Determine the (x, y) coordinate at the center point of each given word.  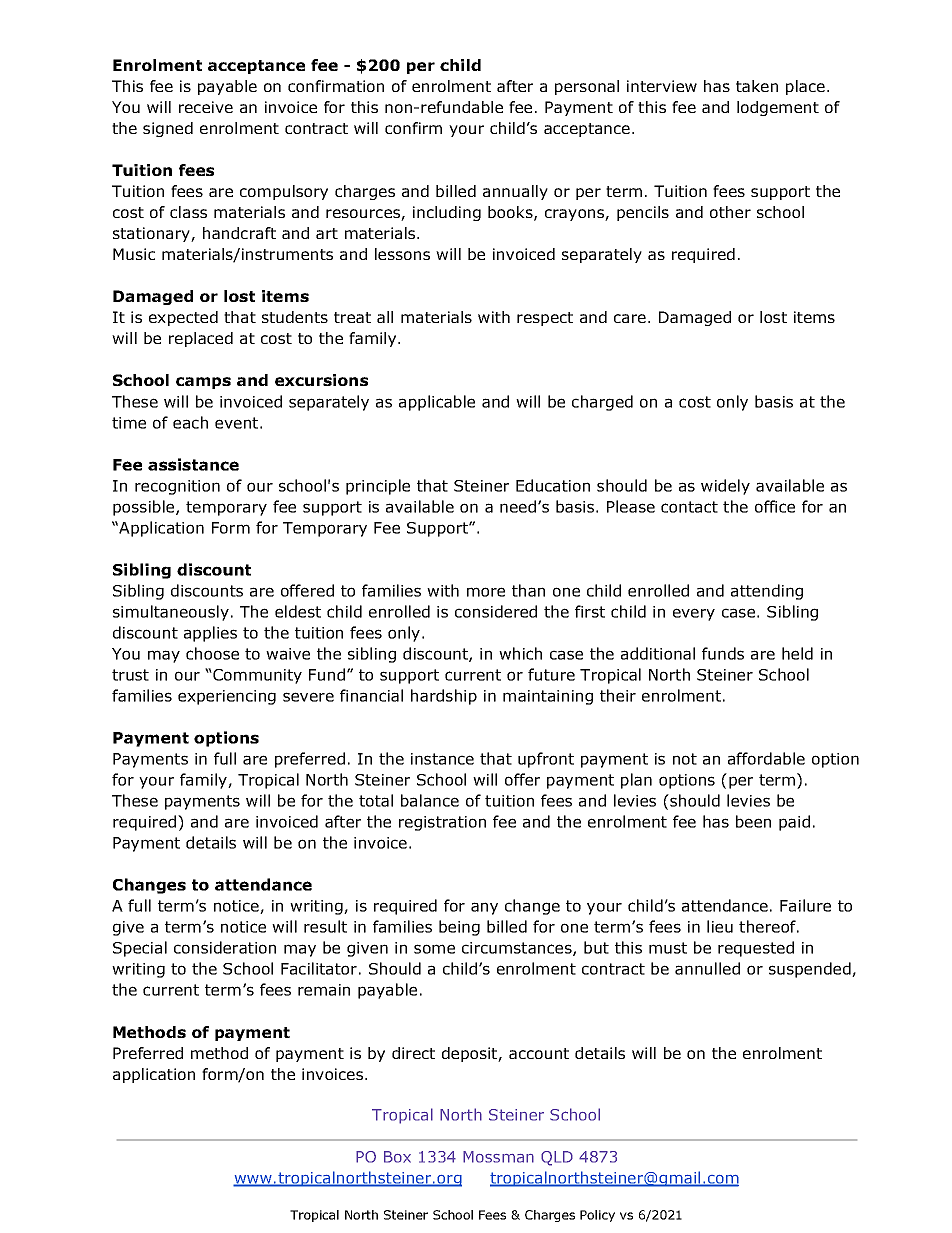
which (520, 653)
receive (206, 107)
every (694, 614)
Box (397, 1157)
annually (515, 192)
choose (212, 653)
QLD (557, 1158)
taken (757, 86)
